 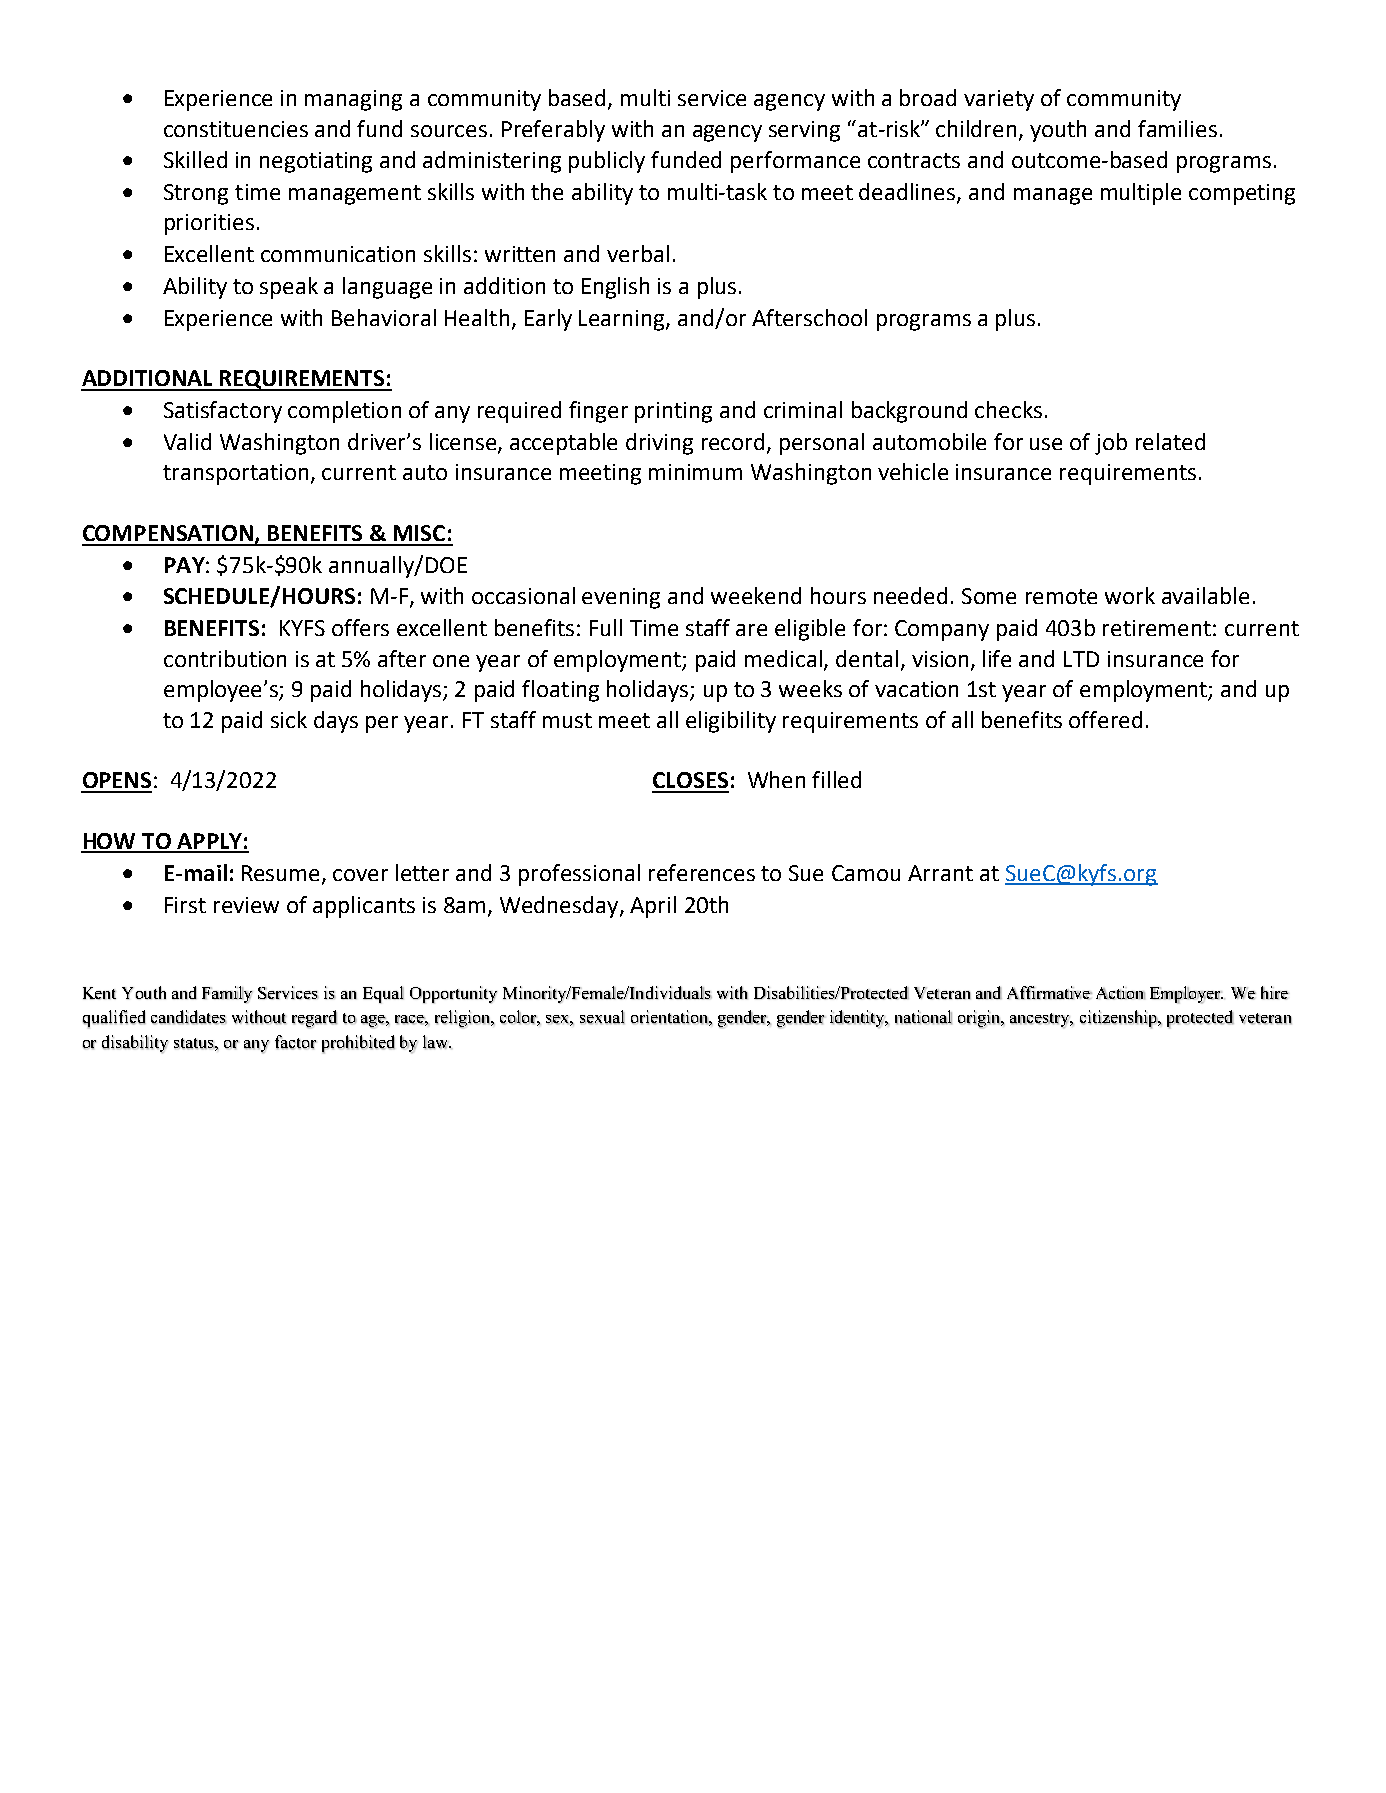 What do you see at coordinates (756, 595) in the document?
I see `weekend` at bounding box center [756, 595].
